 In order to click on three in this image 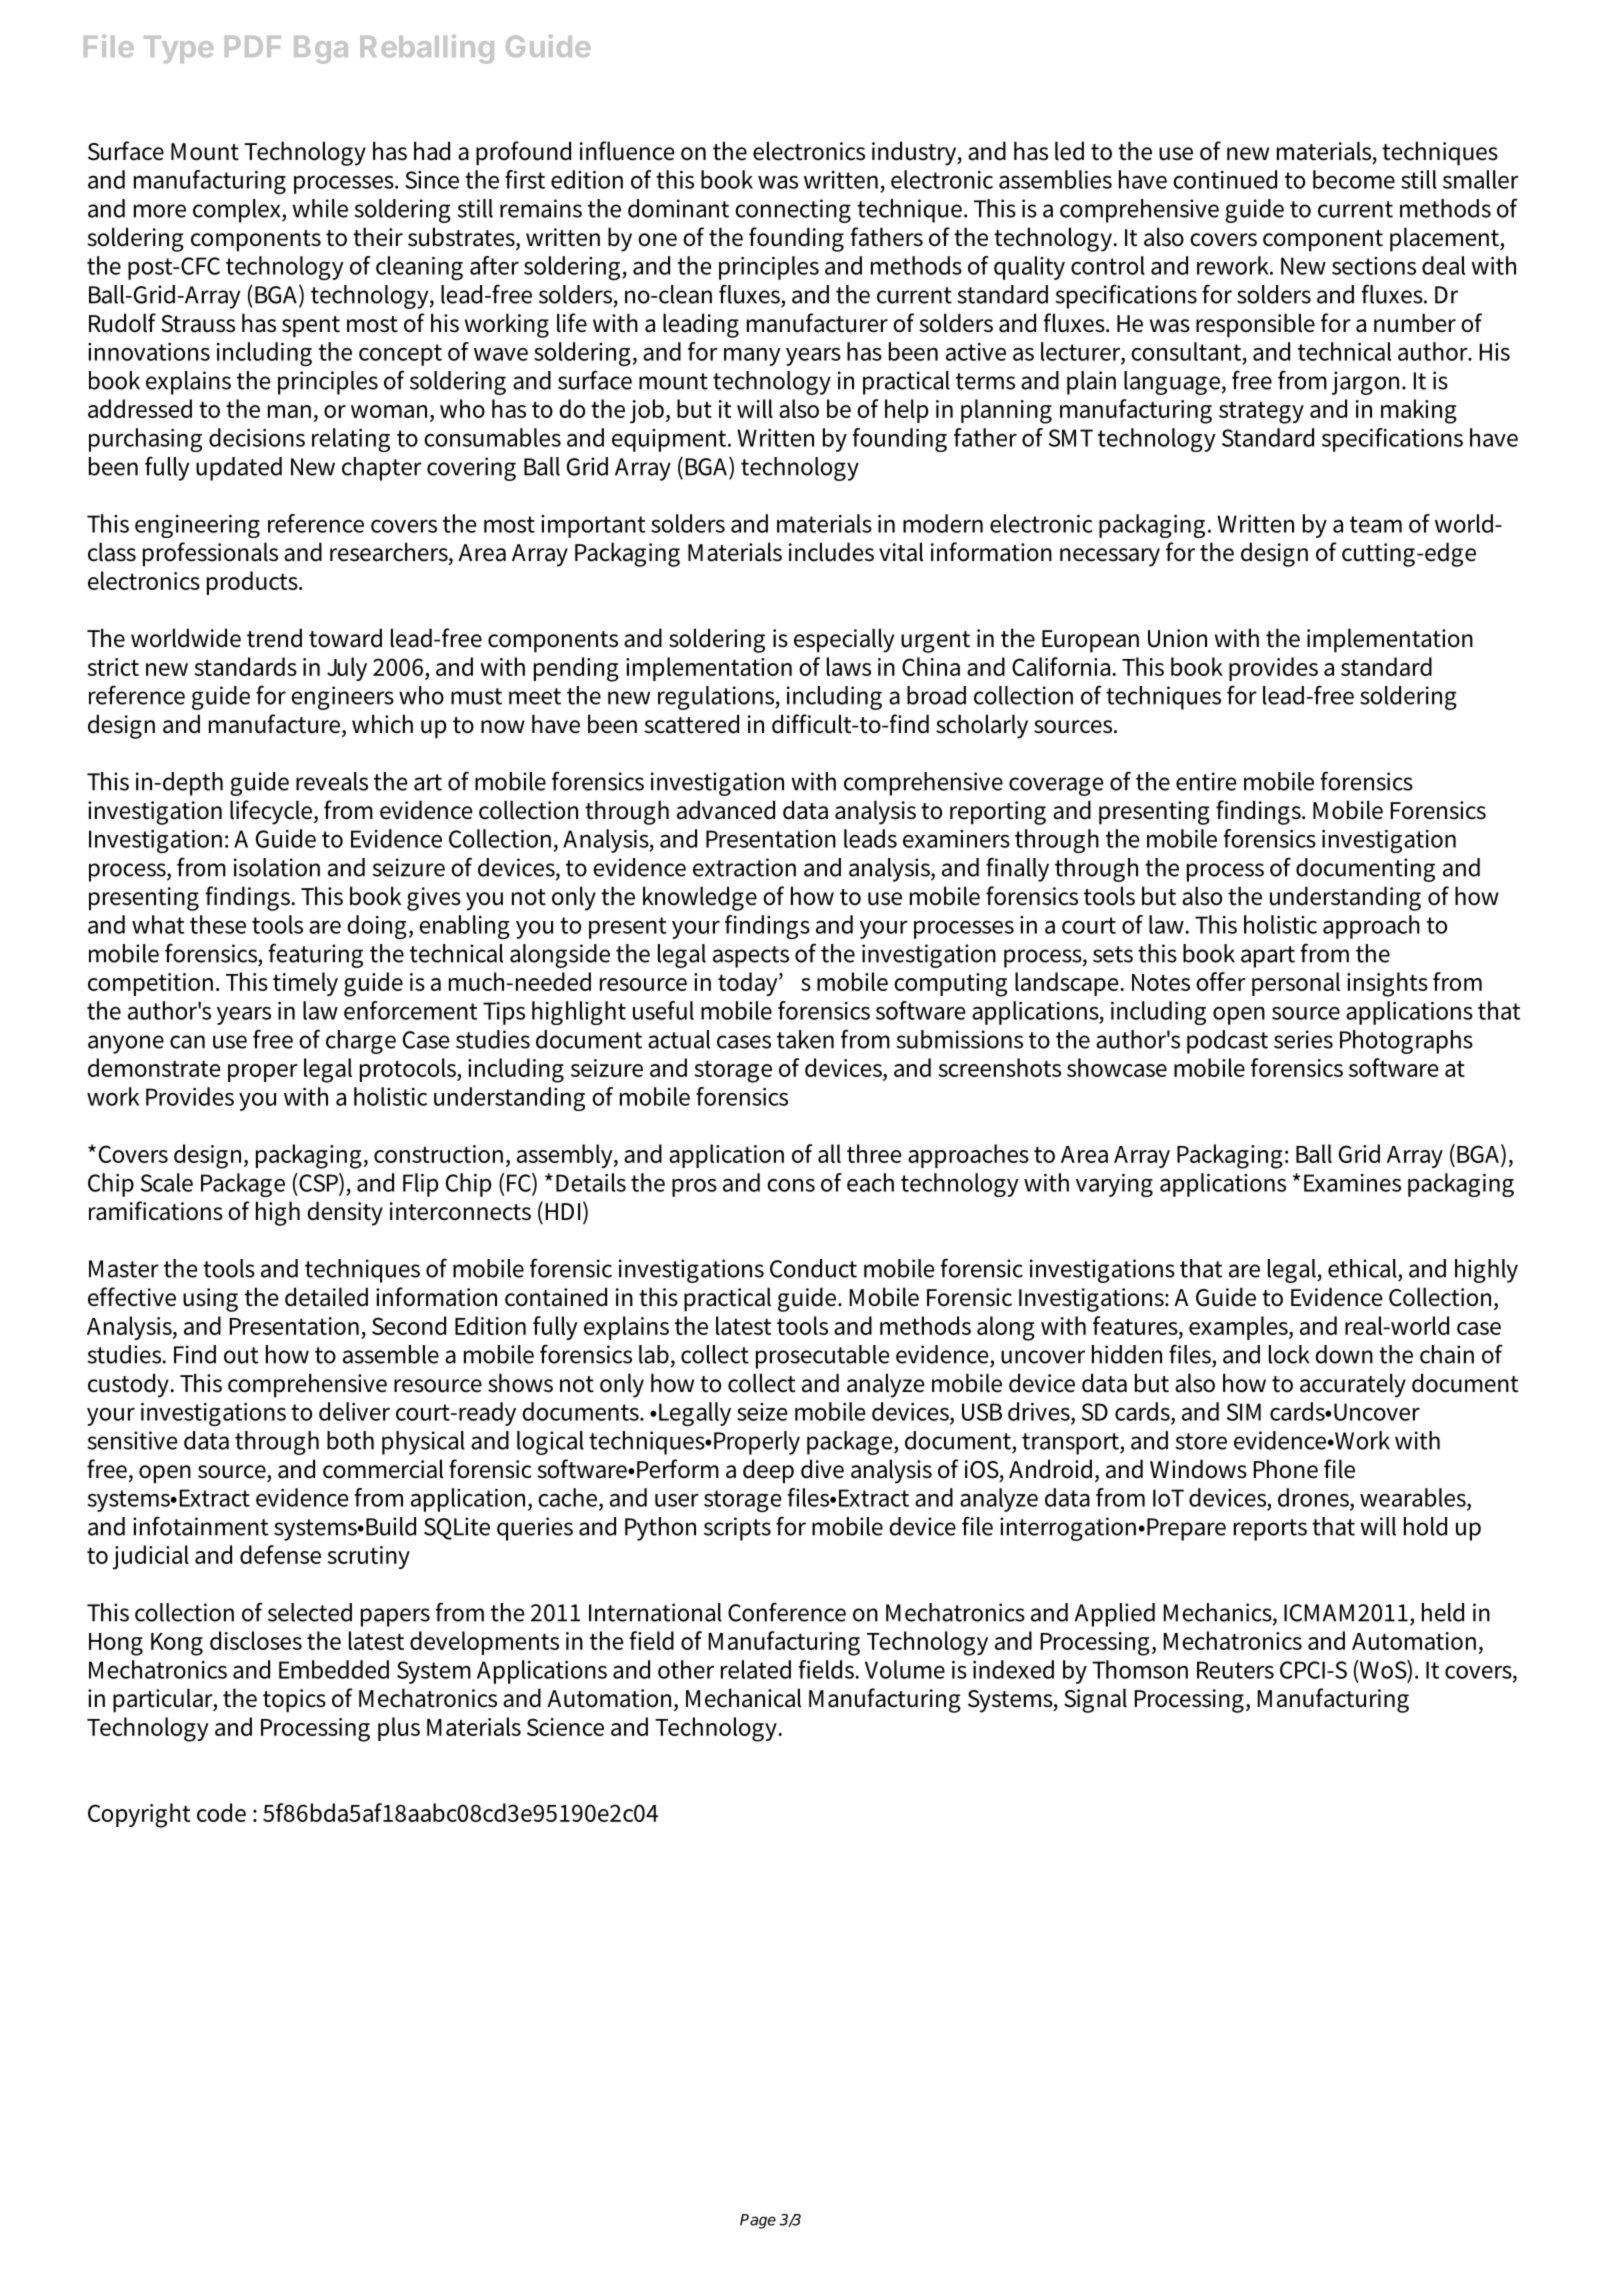, I will do `click(874, 1153)`.
